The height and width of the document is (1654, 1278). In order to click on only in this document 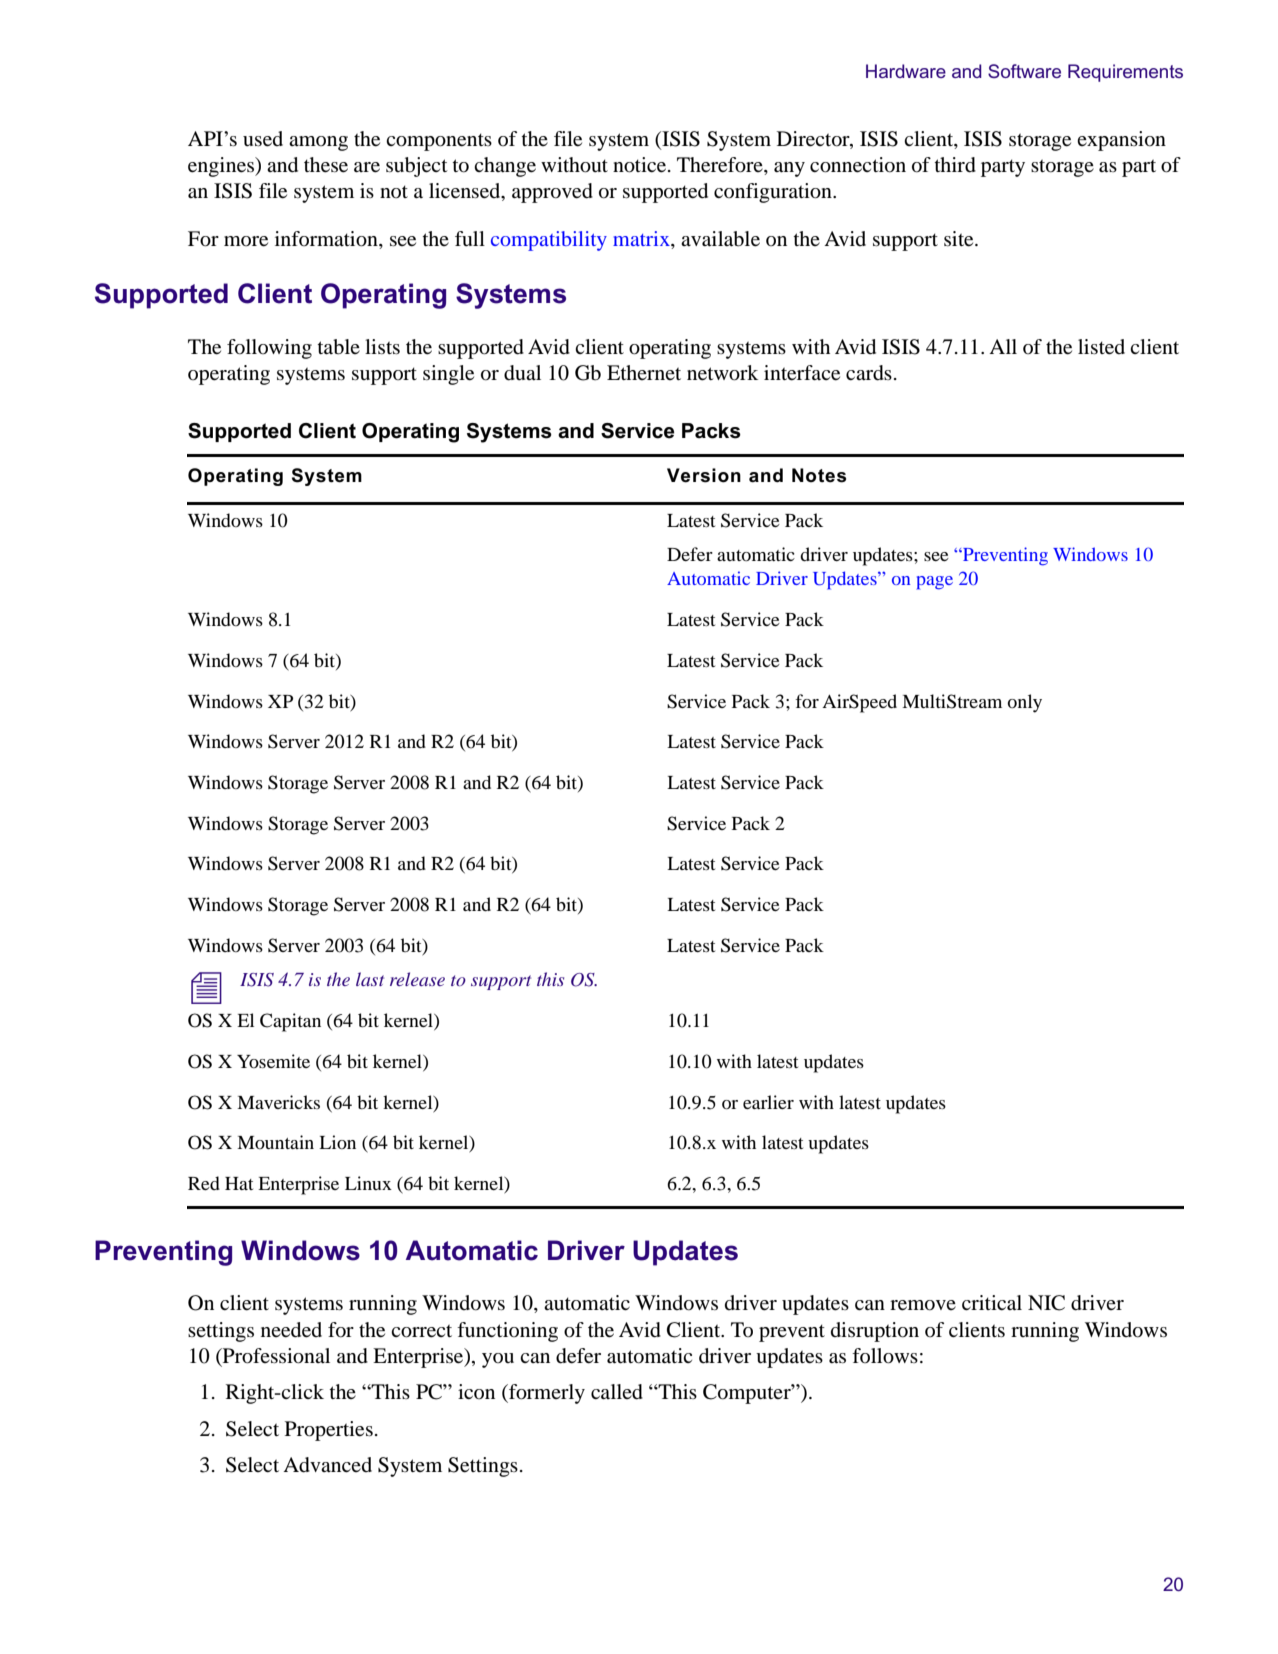, I will do `click(1024, 703)`.
